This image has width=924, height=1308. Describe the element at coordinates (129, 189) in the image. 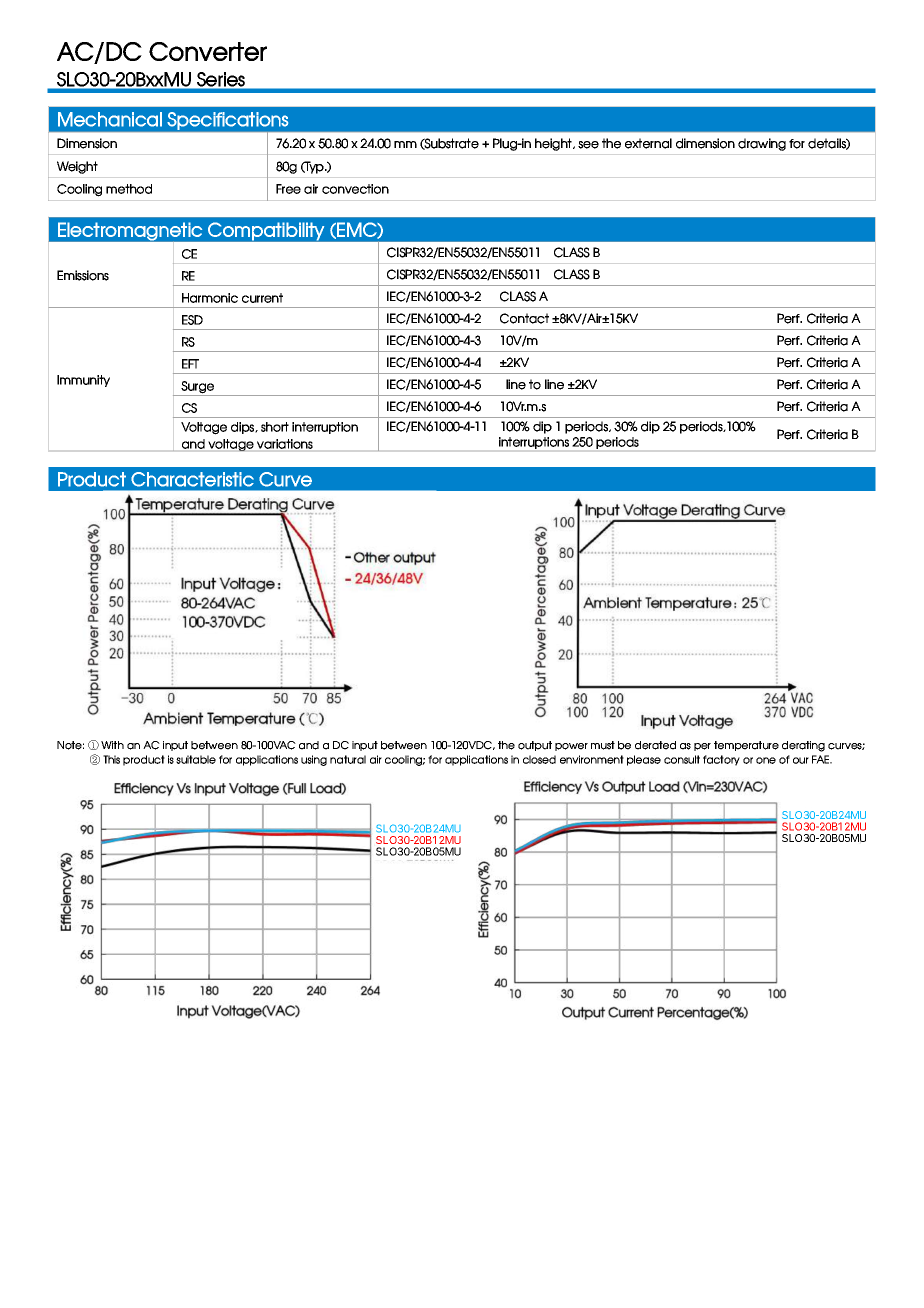

I see `method` at that location.
